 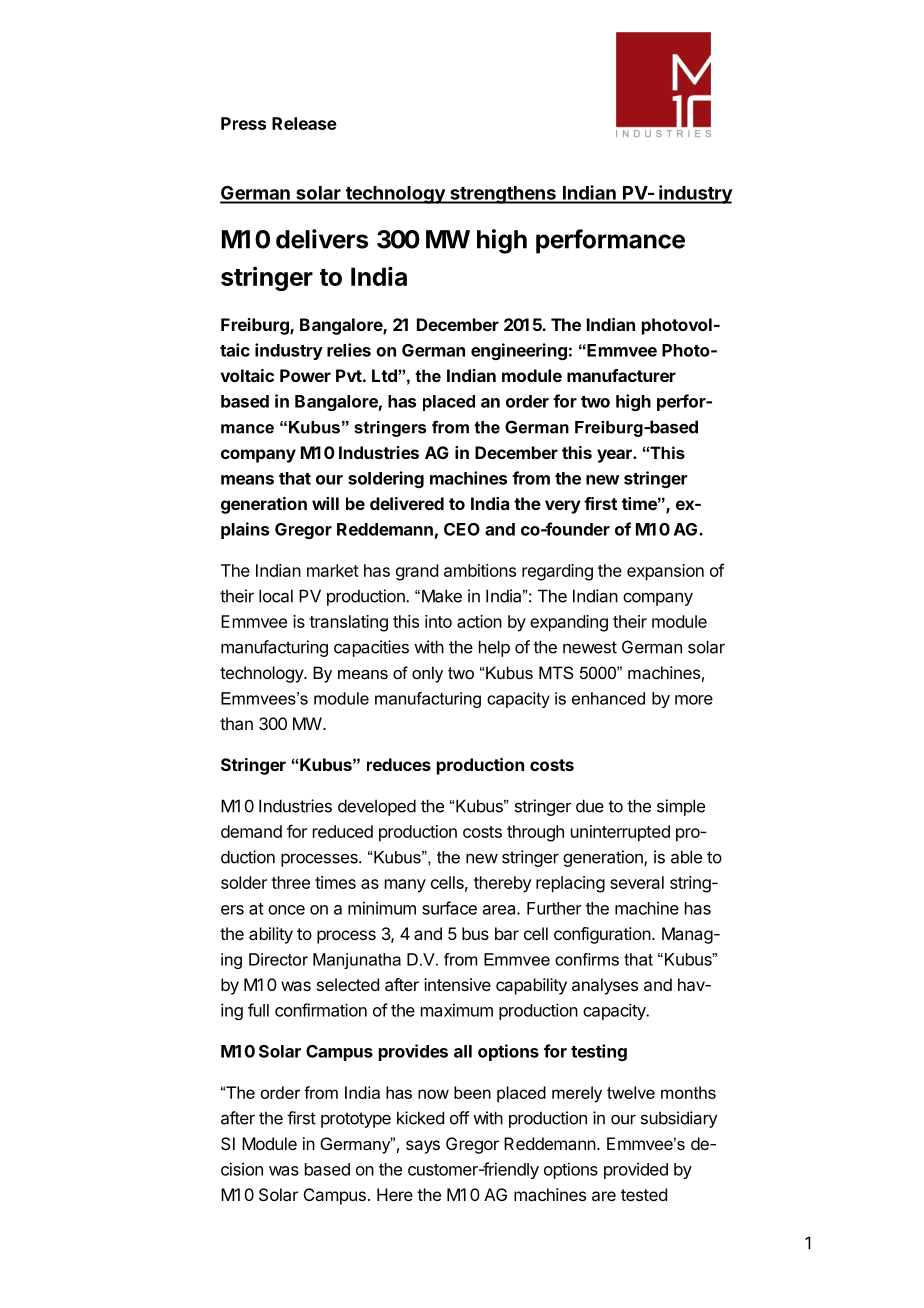 I want to click on Pvt, so click(x=349, y=375).
